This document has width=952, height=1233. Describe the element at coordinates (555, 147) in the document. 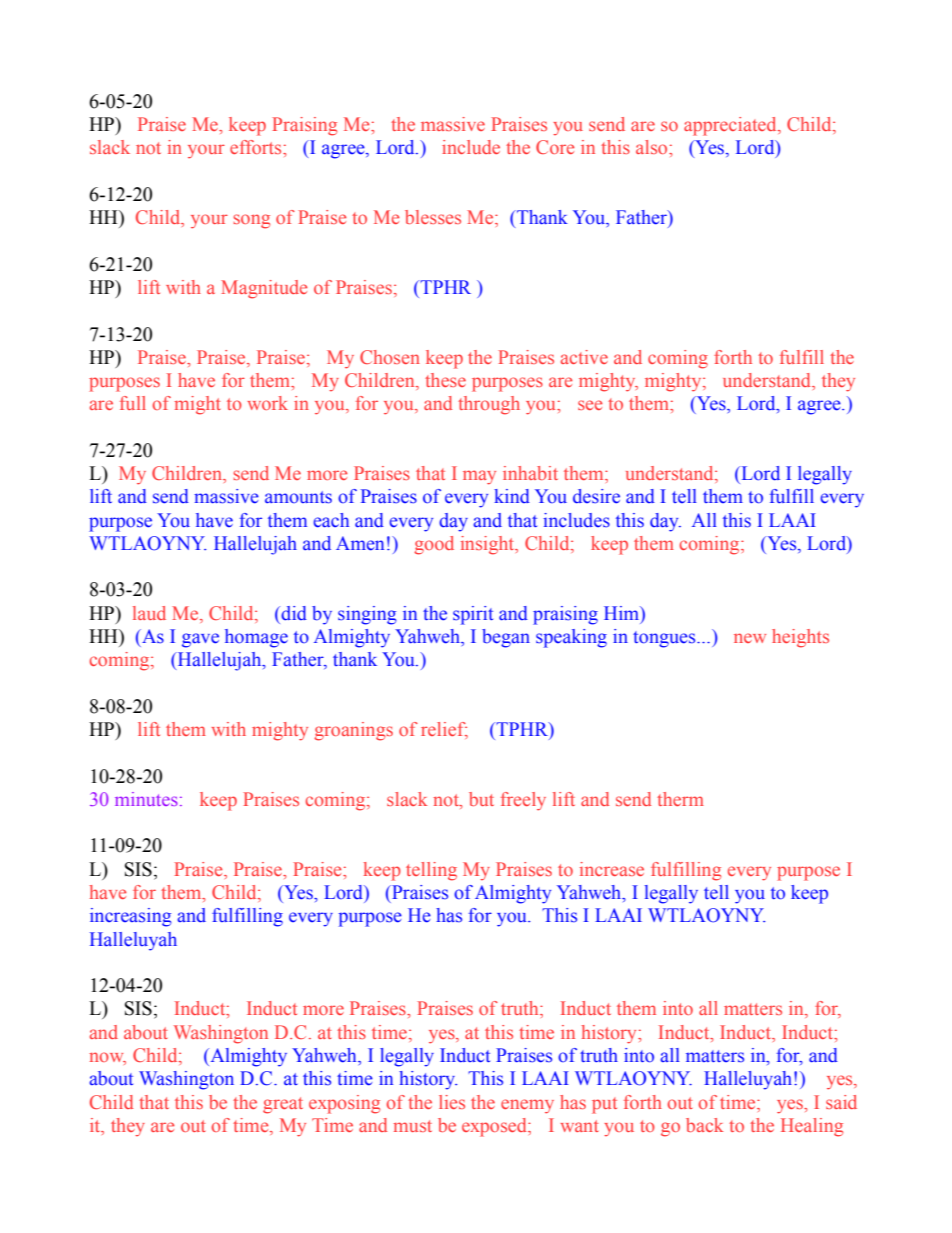

I see `Core` at that location.
